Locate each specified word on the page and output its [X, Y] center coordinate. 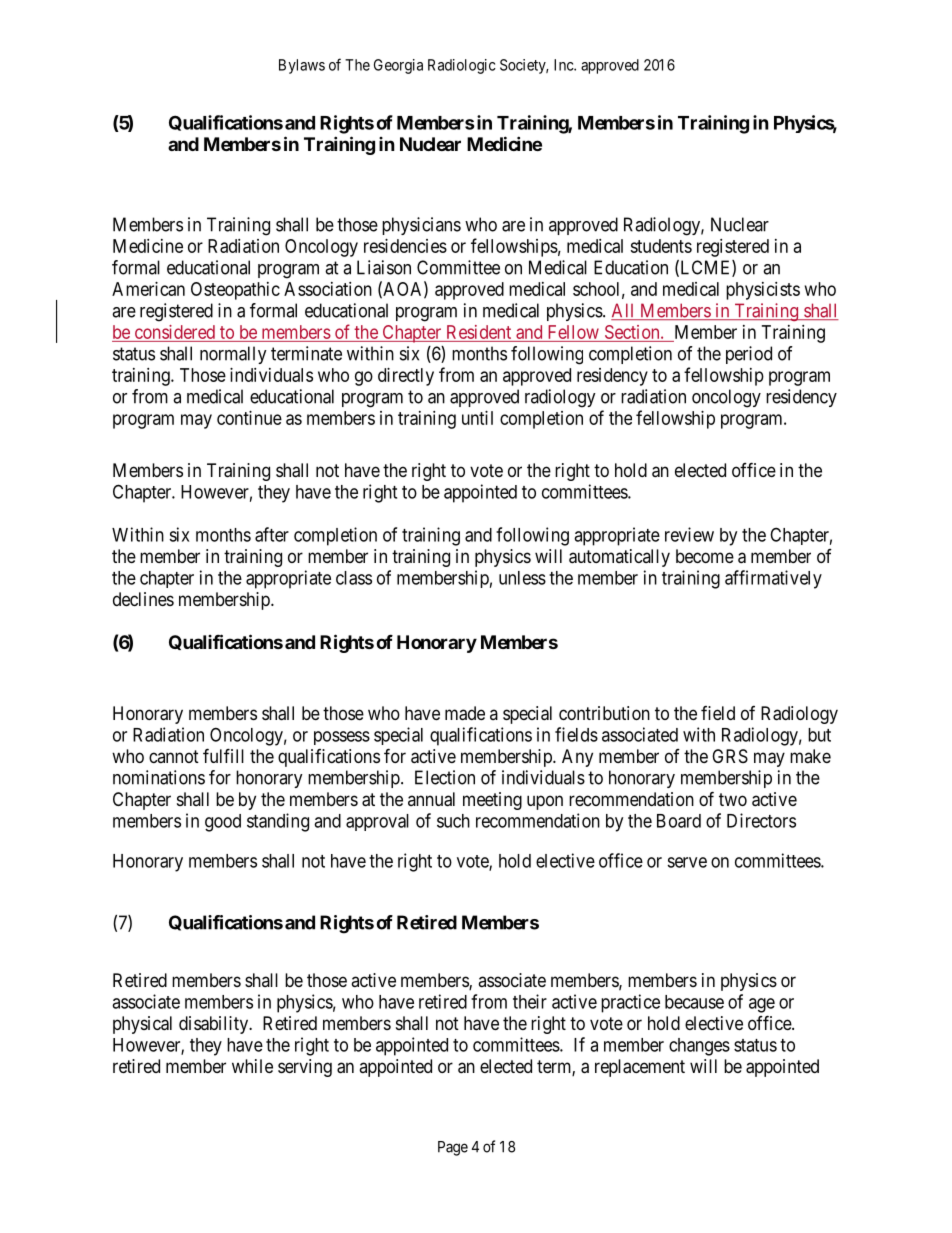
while [252, 1066]
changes [699, 1047]
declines [143, 599]
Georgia [398, 66]
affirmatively [773, 579]
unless [522, 578]
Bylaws [302, 66]
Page [453, 1148]
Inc [564, 65]
